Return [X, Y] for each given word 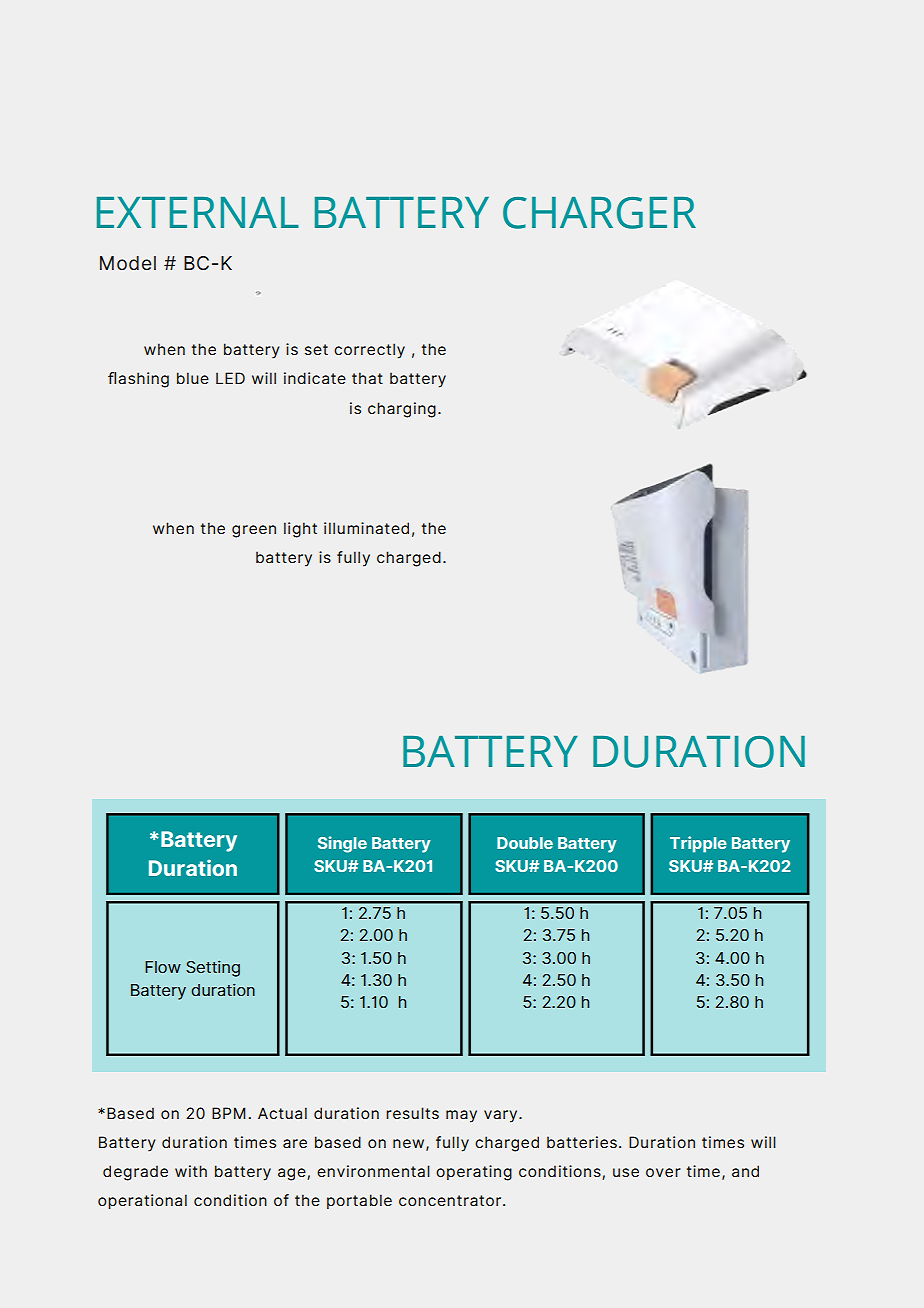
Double [525, 843]
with [191, 1171]
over [663, 1172]
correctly [369, 351]
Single [342, 844]
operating [474, 1173]
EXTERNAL [198, 212]
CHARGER [599, 213]
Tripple [698, 844]
